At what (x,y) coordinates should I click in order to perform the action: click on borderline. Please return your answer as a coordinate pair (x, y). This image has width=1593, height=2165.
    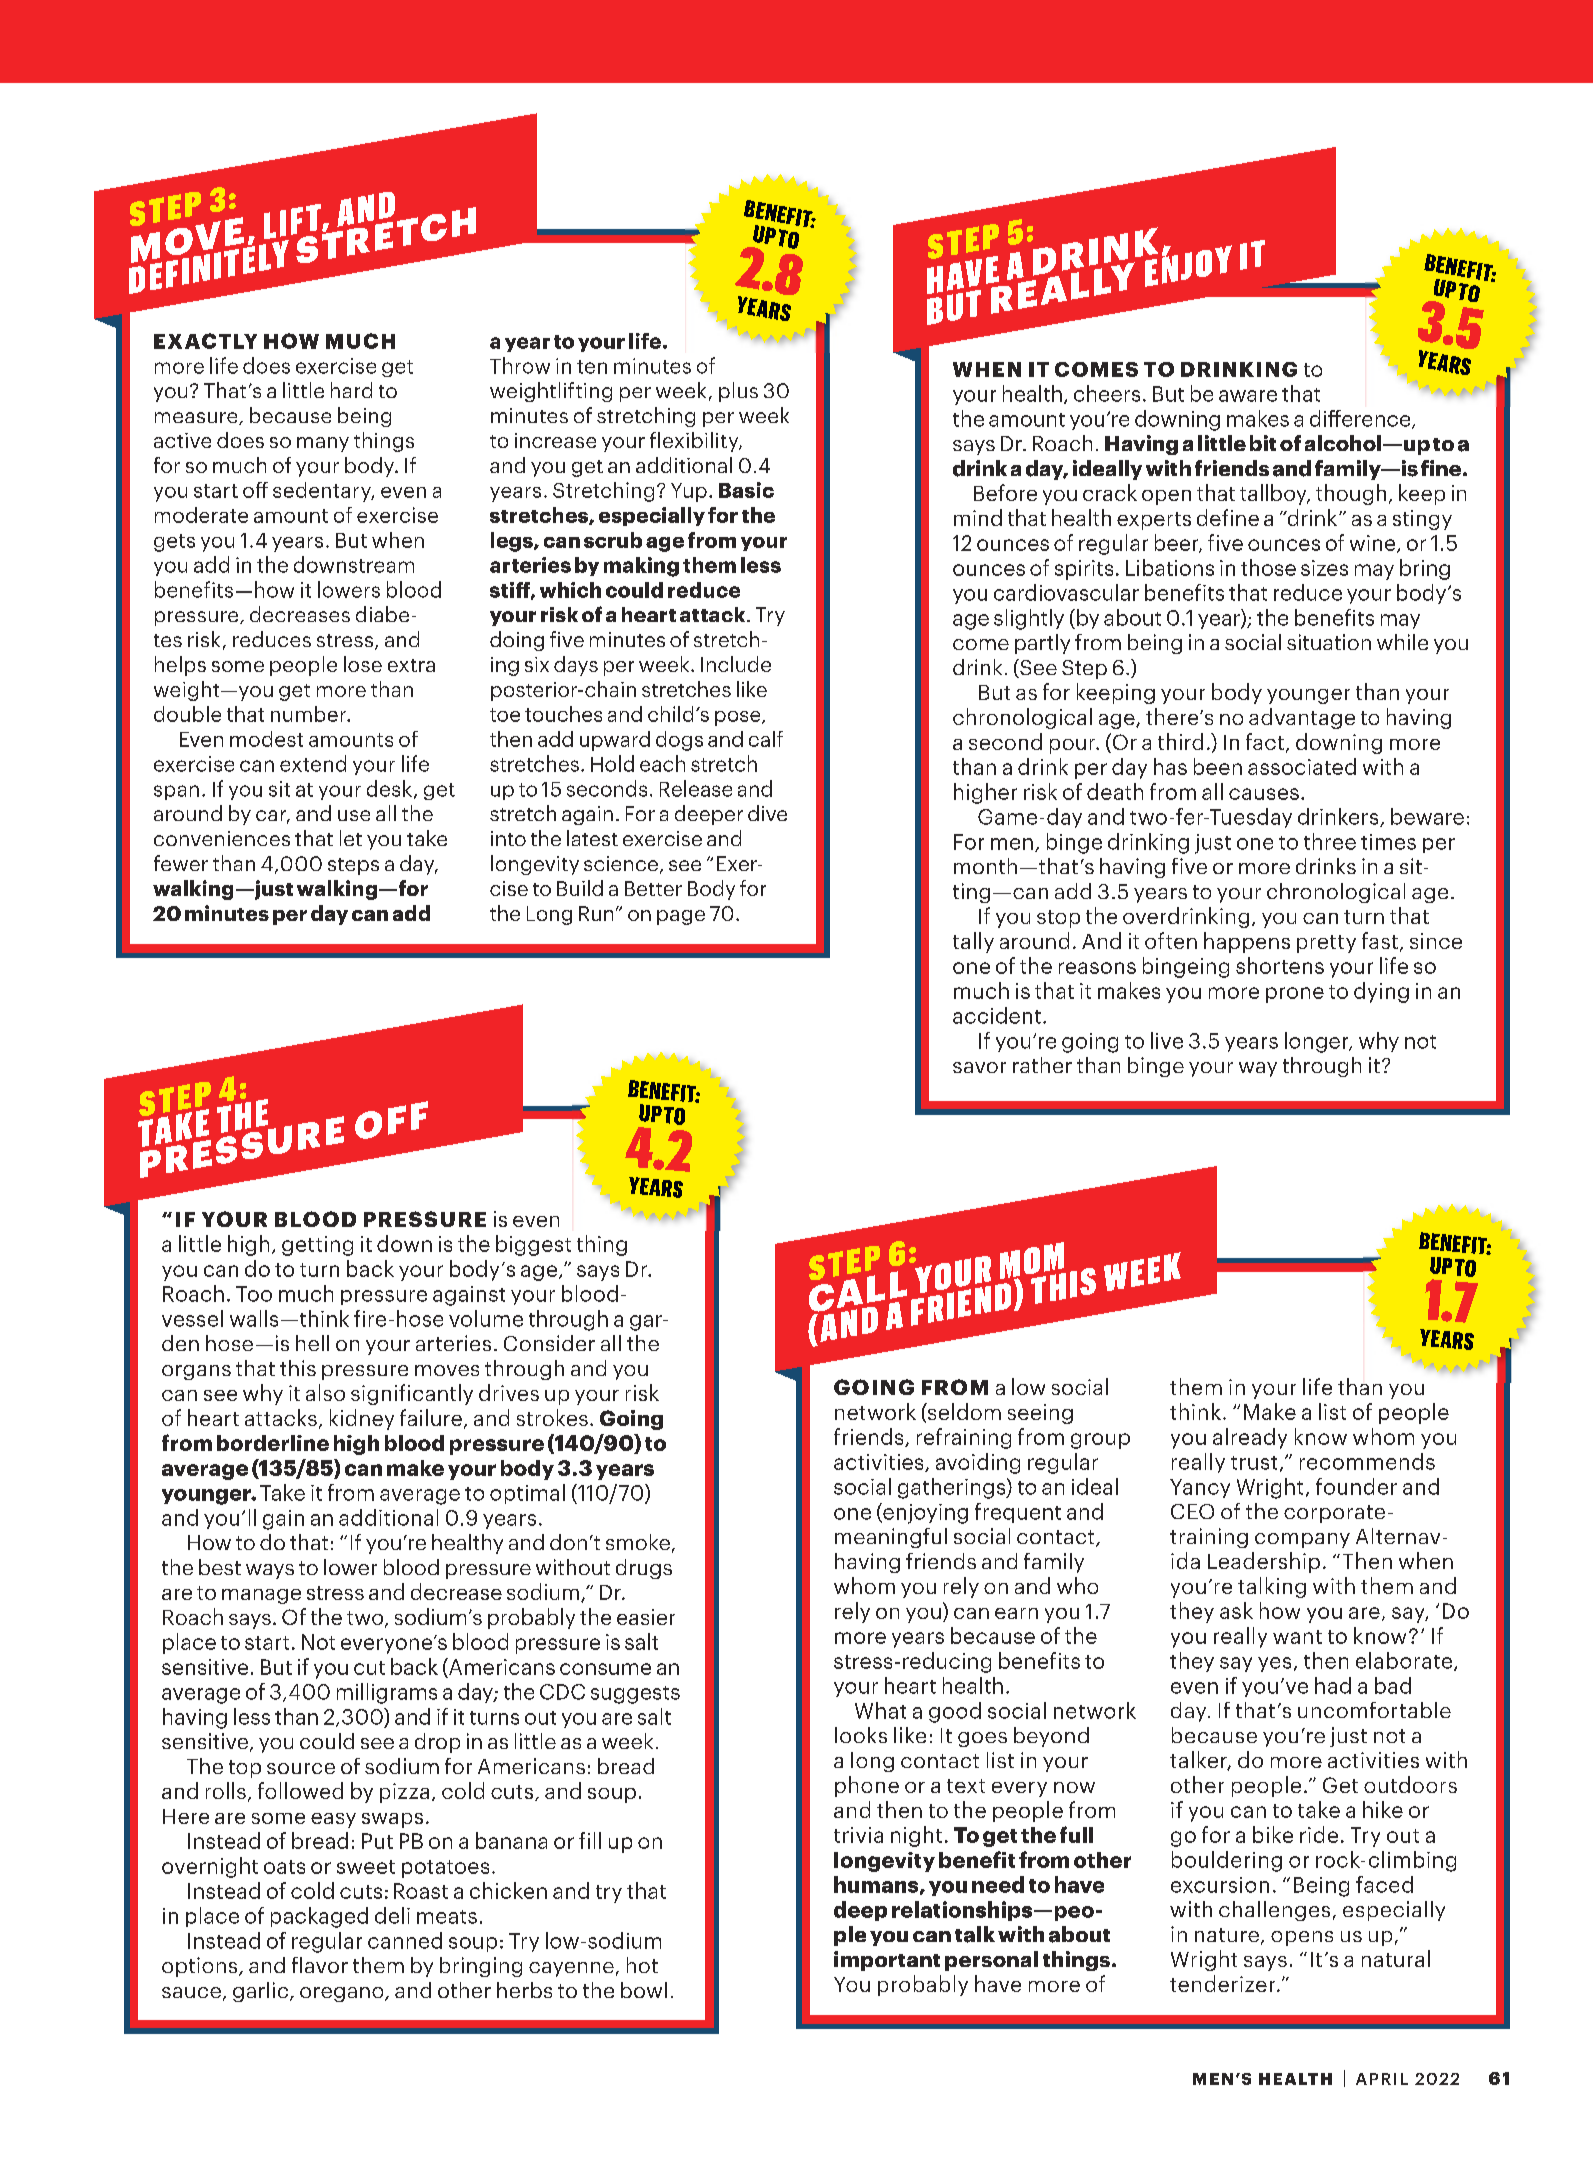
    Looking at the image, I should click on (273, 1443).
